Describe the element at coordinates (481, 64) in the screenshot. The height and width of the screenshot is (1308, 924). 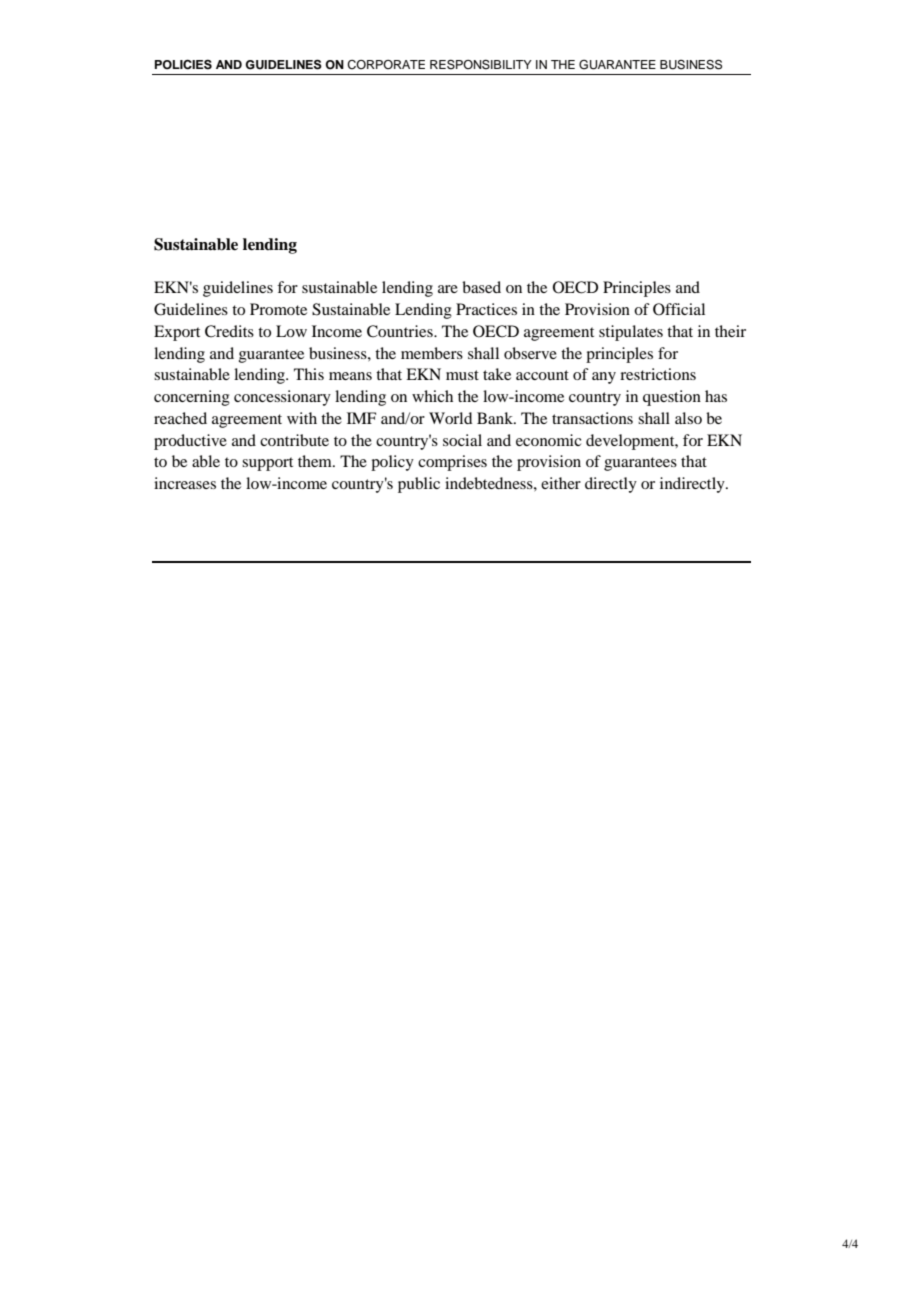
I see `RESPONSIBILITY` at that location.
